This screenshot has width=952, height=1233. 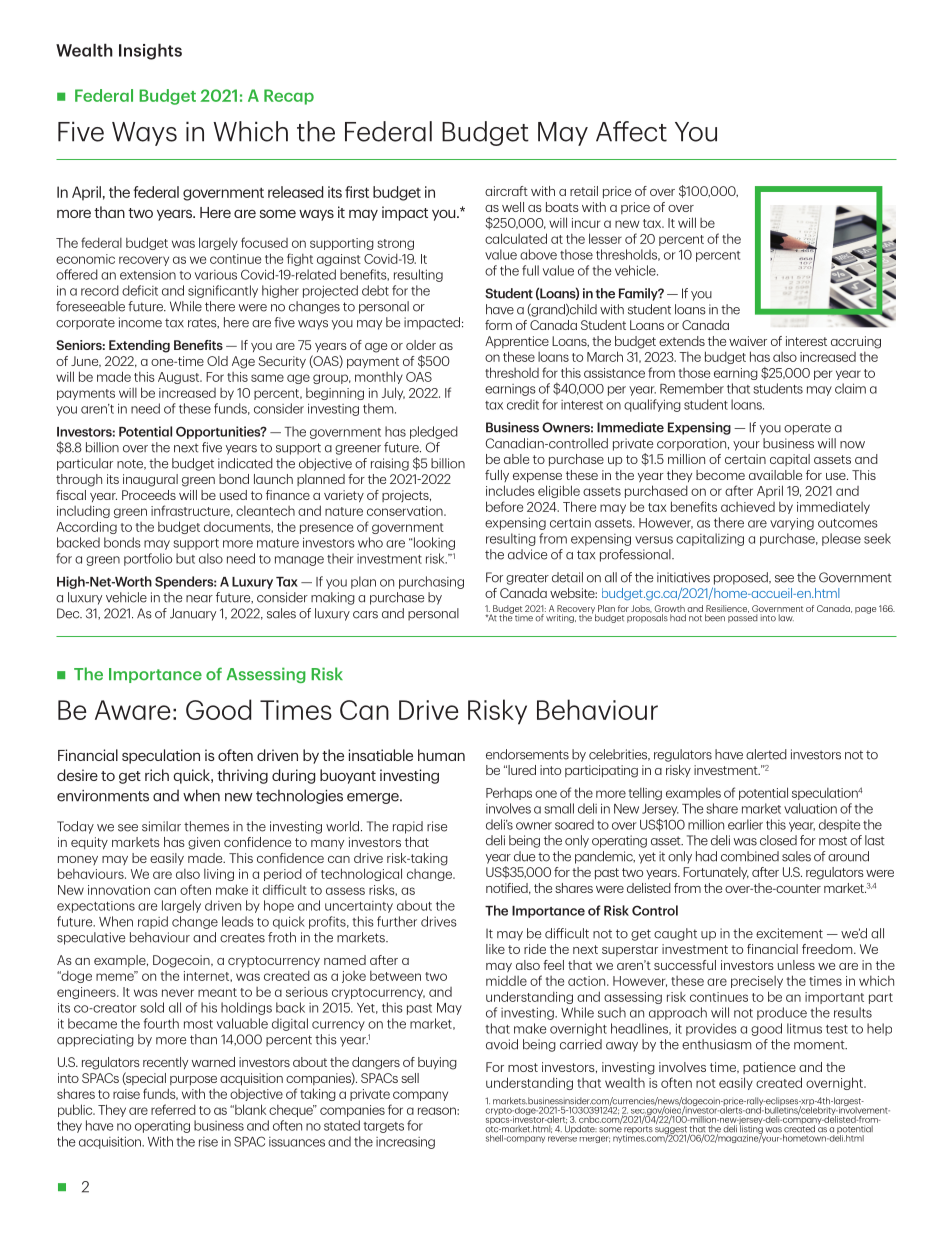 What do you see at coordinates (786, 618) in the screenshot?
I see `law` at bounding box center [786, 618].
